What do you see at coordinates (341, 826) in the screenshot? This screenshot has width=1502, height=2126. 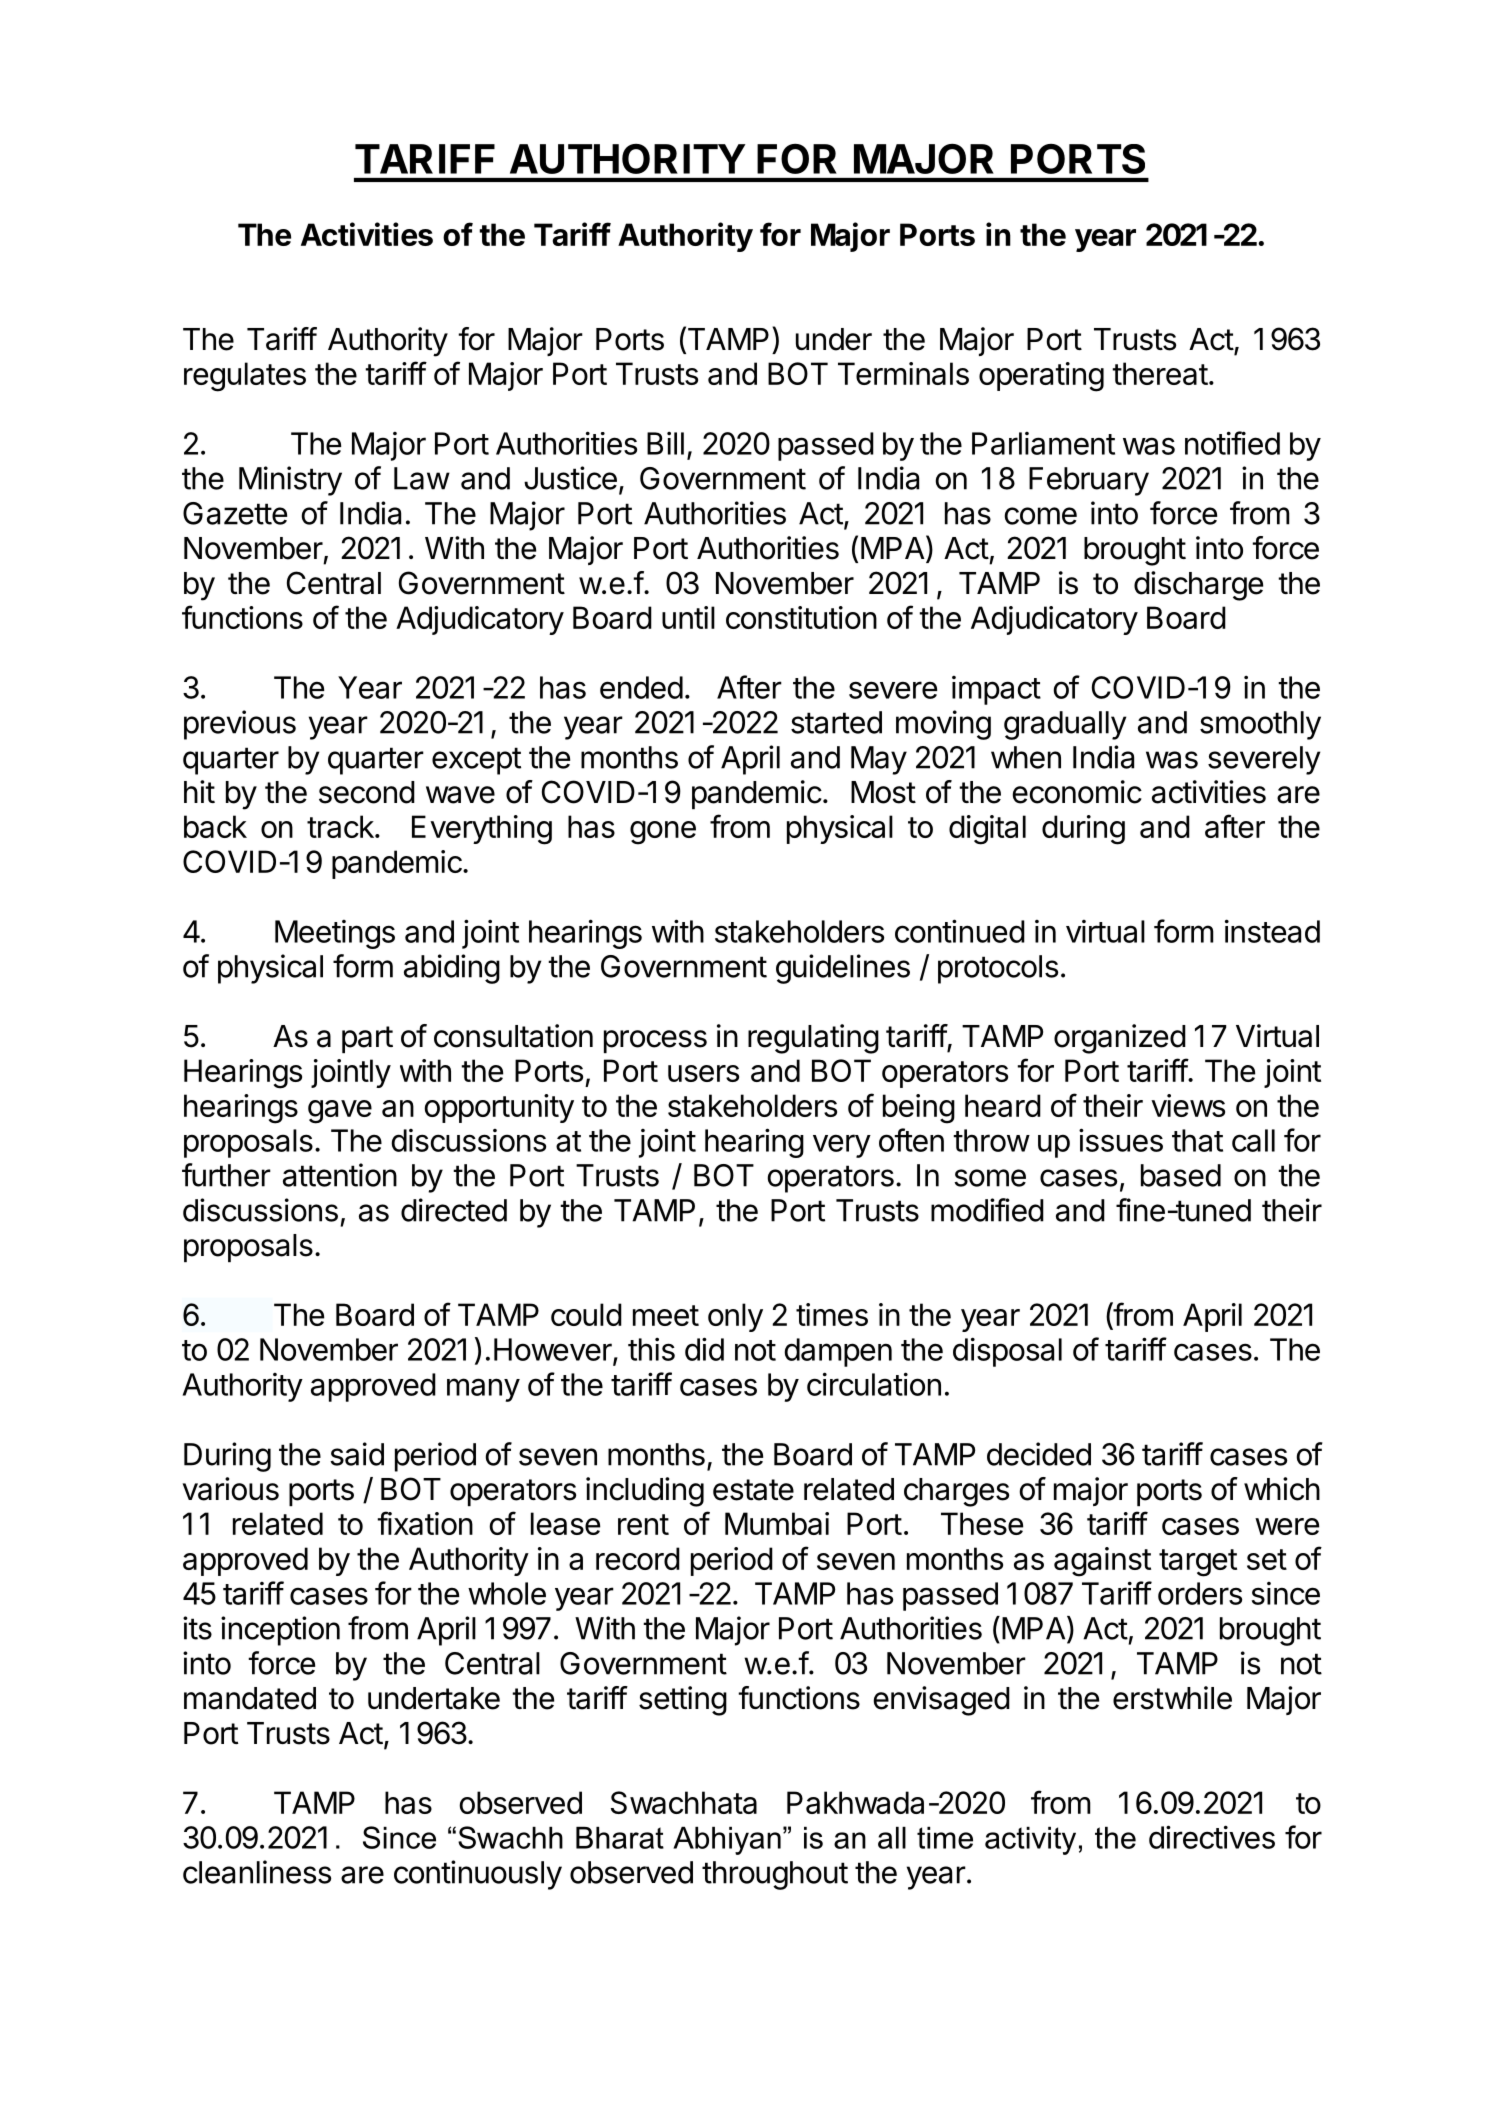 I see `track` at bounding box center [341, 826].
